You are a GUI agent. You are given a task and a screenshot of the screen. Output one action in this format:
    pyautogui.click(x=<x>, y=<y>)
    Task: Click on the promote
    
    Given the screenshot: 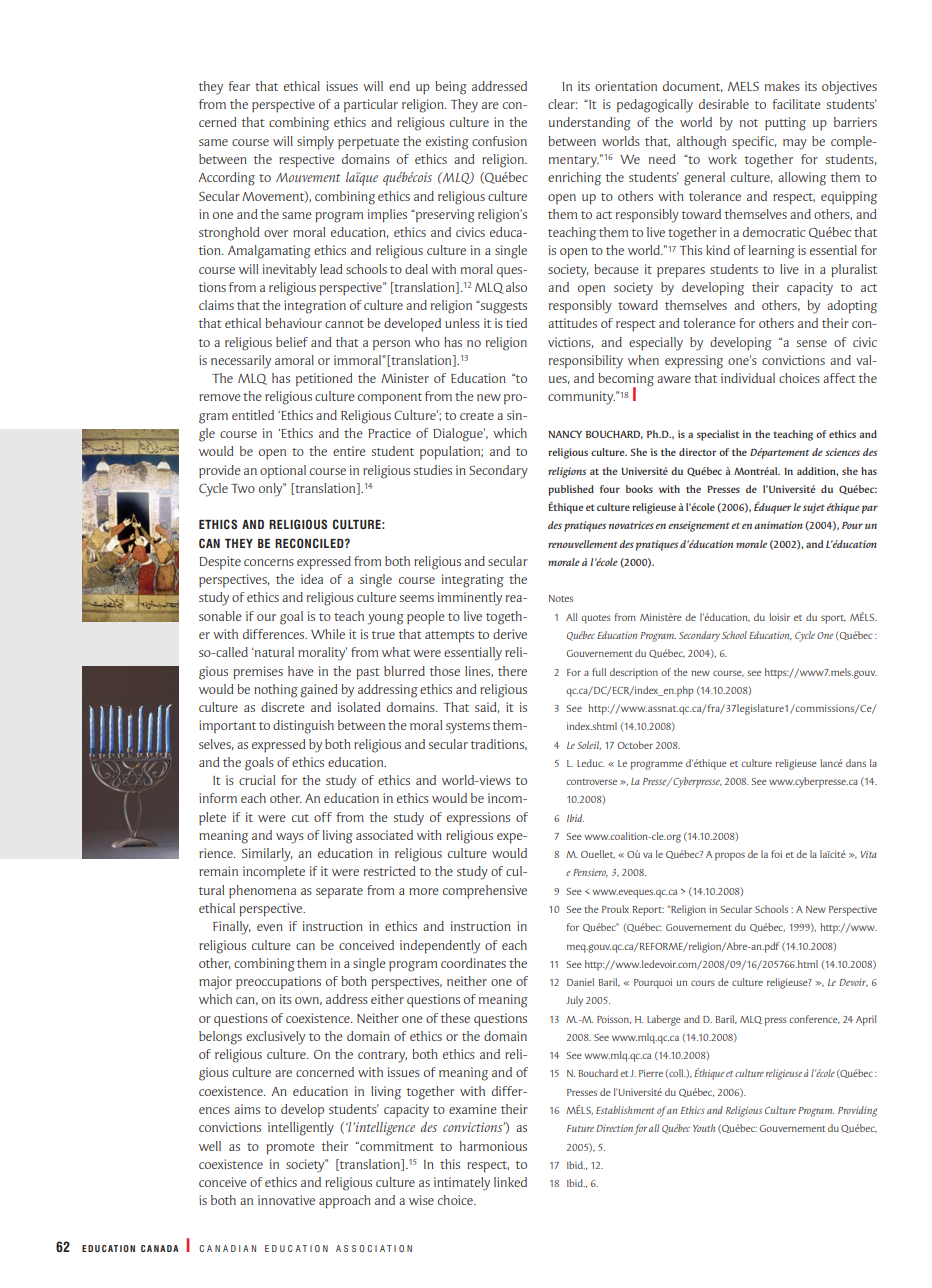 What is the action you would take?
    pyautogui.click(x=290, y=1149)
